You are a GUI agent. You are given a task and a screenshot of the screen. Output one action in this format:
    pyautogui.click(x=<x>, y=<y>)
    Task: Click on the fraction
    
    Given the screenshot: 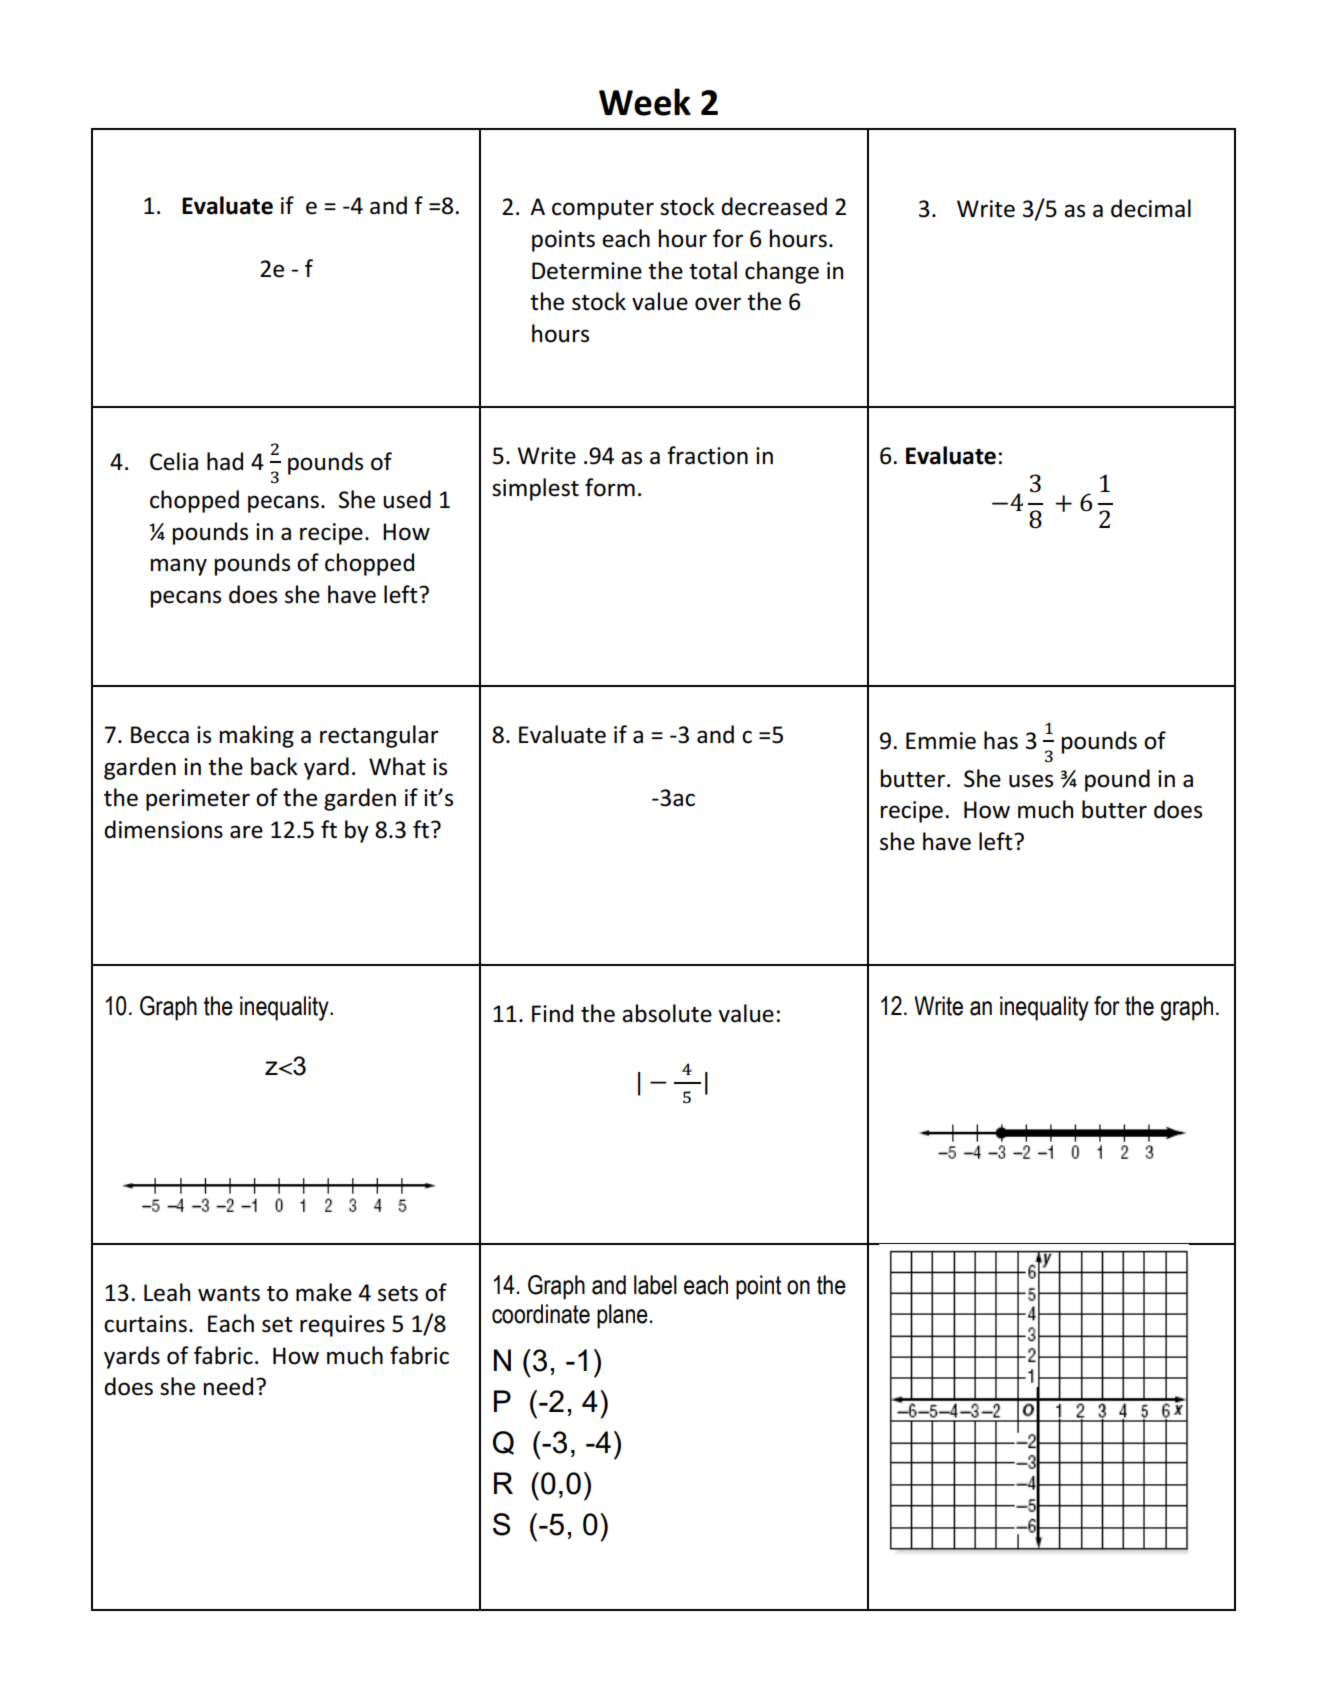 What is the action you would take?
    pyautogui.click(x=707, y=455)
